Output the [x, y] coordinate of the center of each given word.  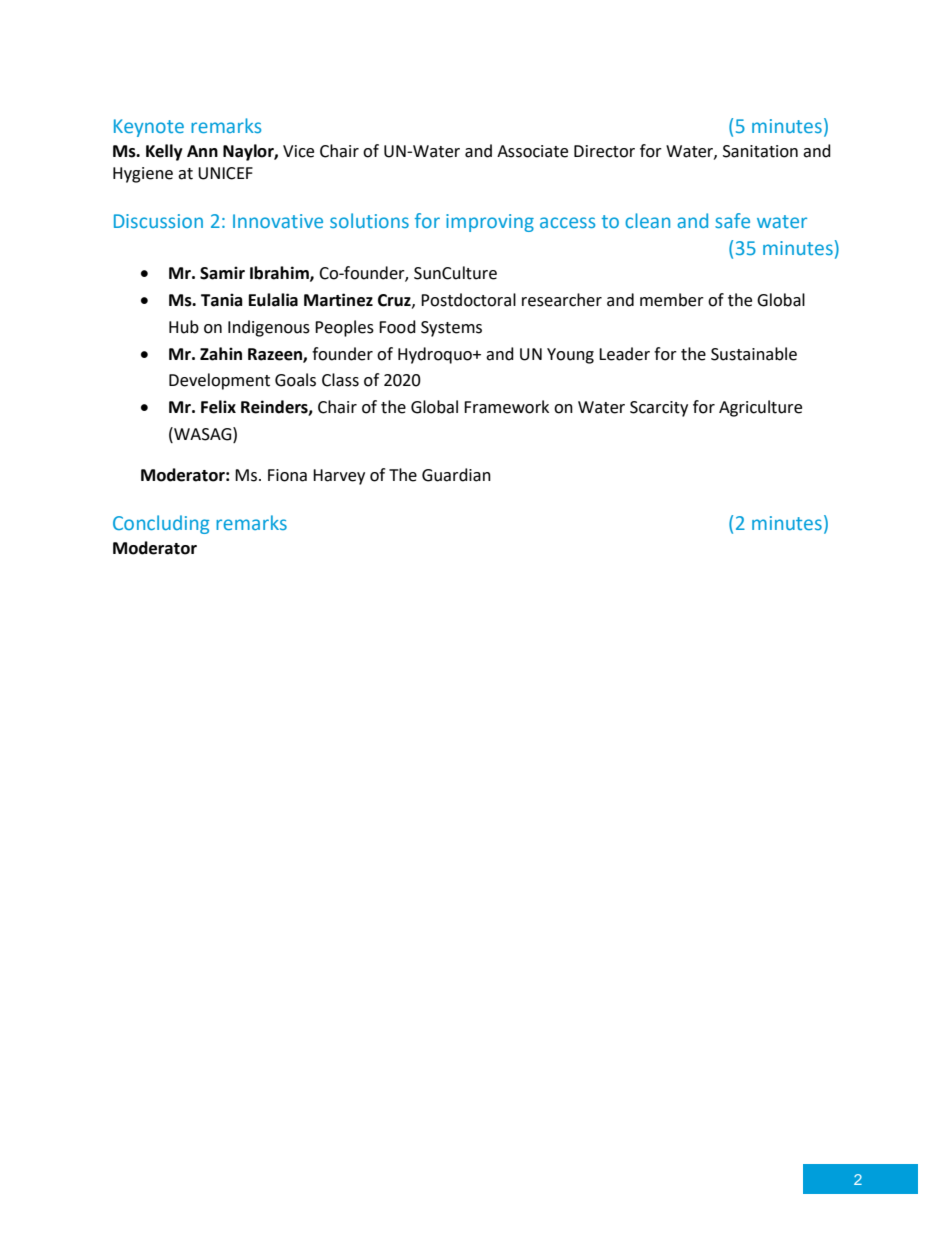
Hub [184, 327]
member [672, 300]
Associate [532, 151]
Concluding [161, 524]
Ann [202, 151]
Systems [451, 329]
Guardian [456, 475]
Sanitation [760, 151]
